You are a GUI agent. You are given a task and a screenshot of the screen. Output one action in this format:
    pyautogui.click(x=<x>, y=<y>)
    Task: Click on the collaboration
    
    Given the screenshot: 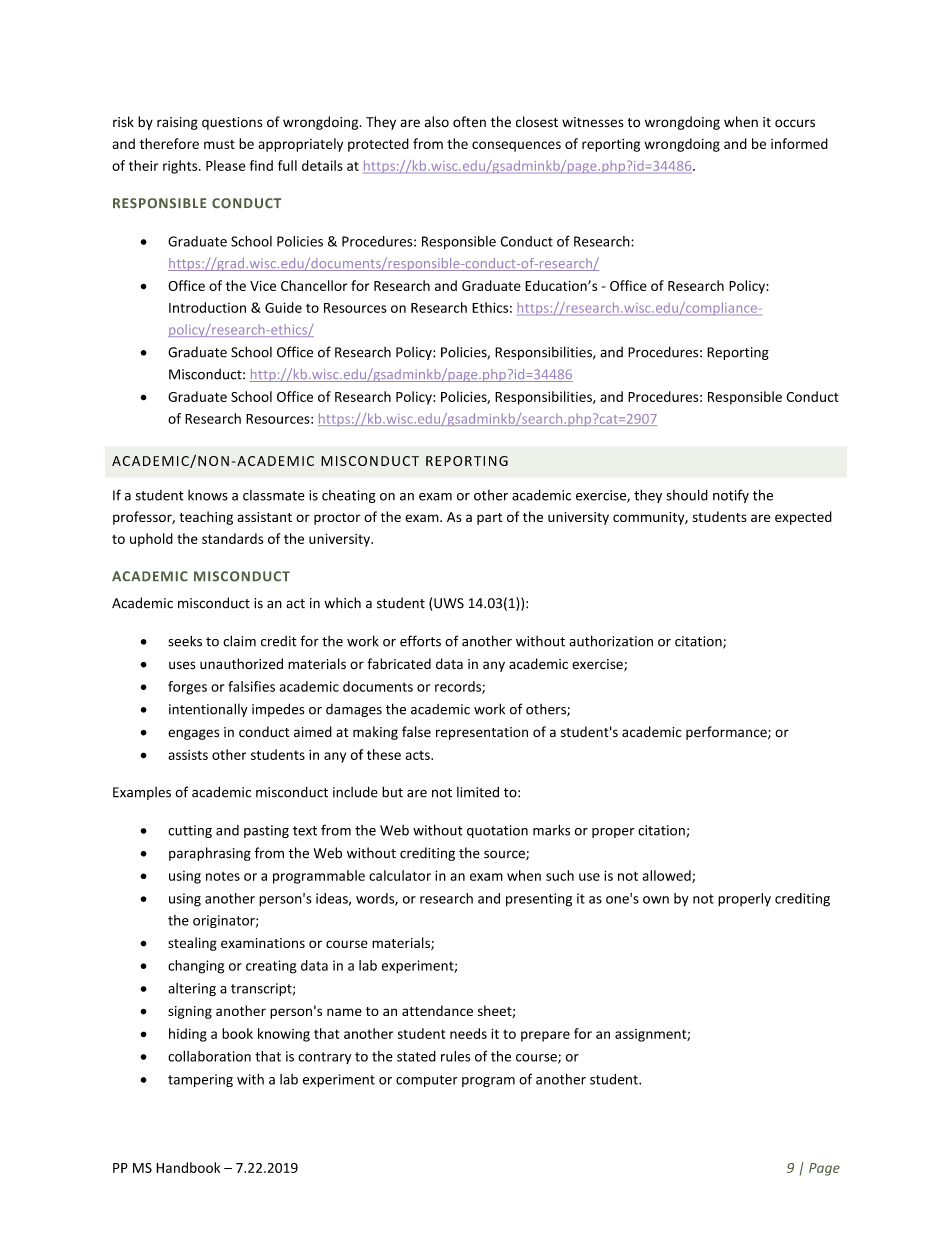 What is the action you would take?
    pyautogui.click(x=209, y=1056)
